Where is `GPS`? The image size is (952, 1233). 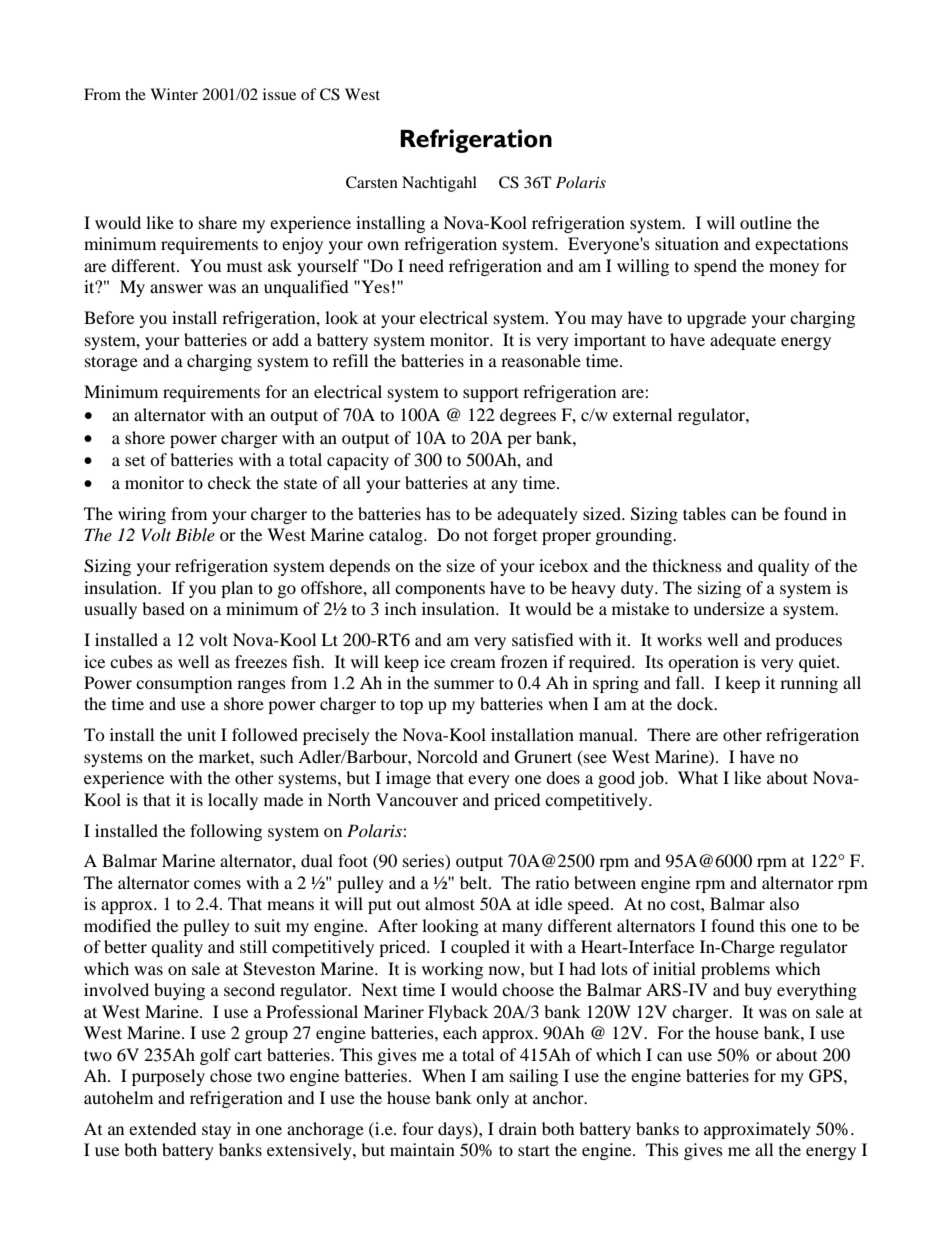 GPS is located at coordinates (825, 1076).
